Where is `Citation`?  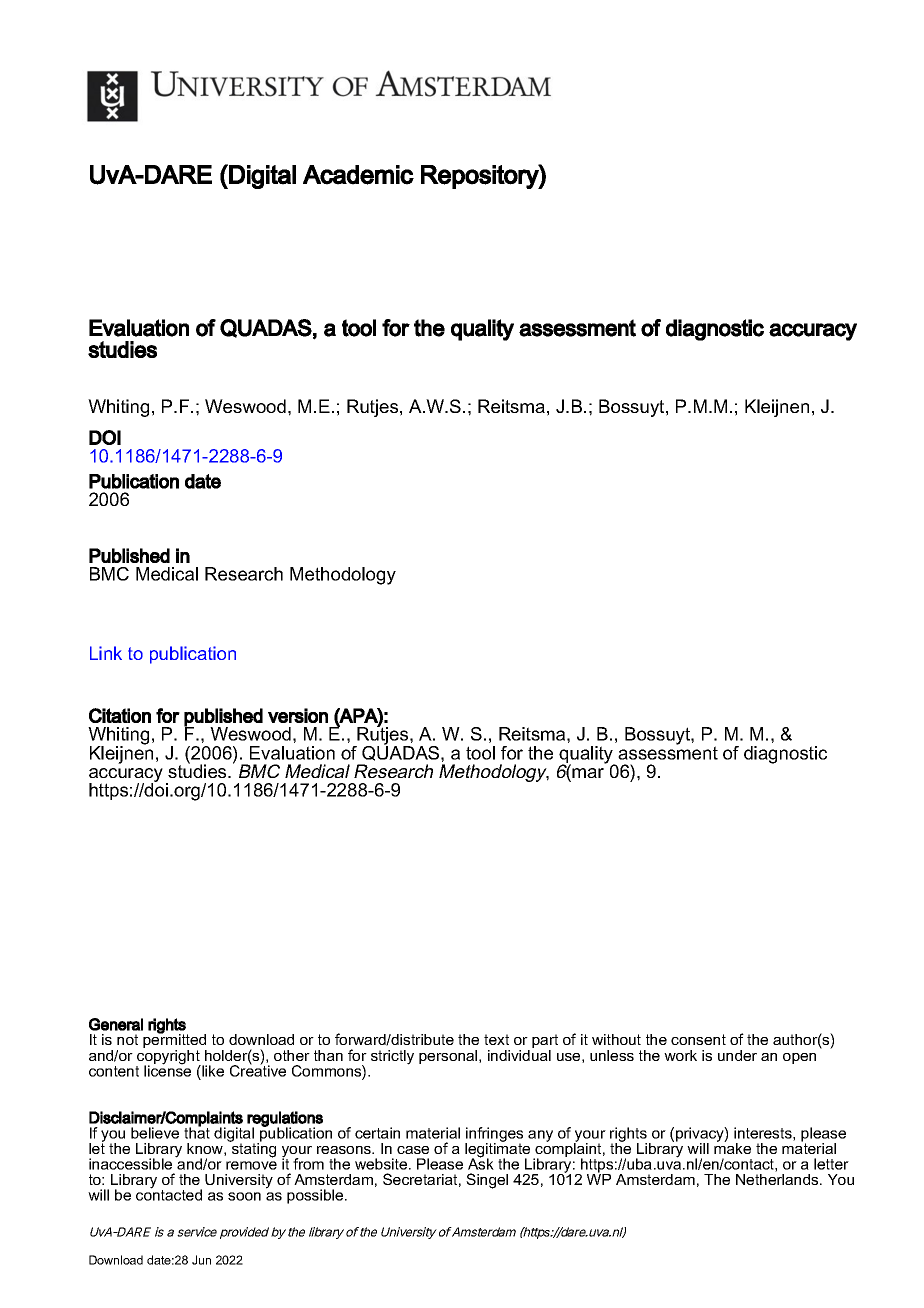
Citation is located at coordinates (120, 715).
